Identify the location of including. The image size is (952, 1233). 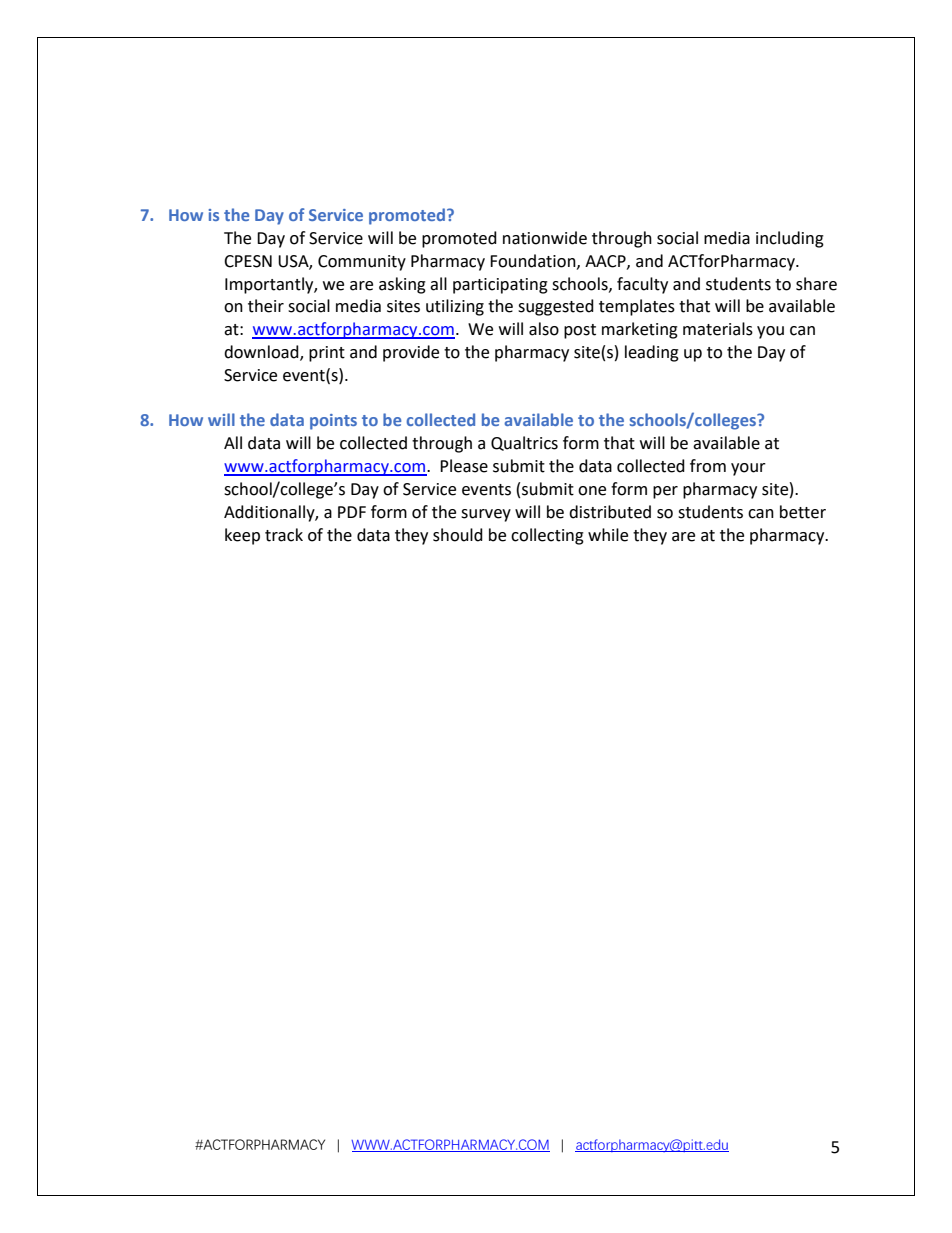
(790, 239).
